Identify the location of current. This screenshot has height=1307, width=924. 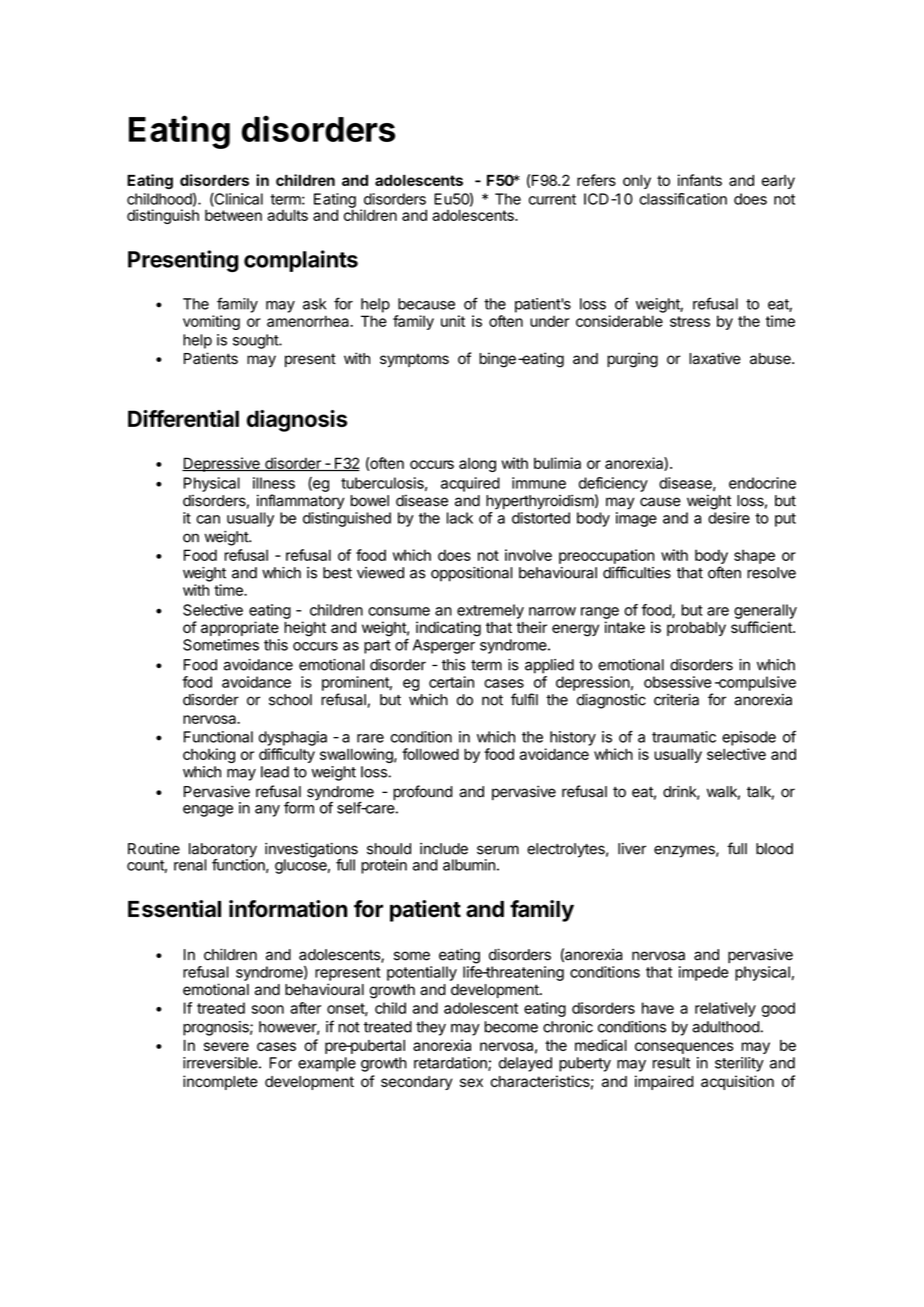
(552, 199).
